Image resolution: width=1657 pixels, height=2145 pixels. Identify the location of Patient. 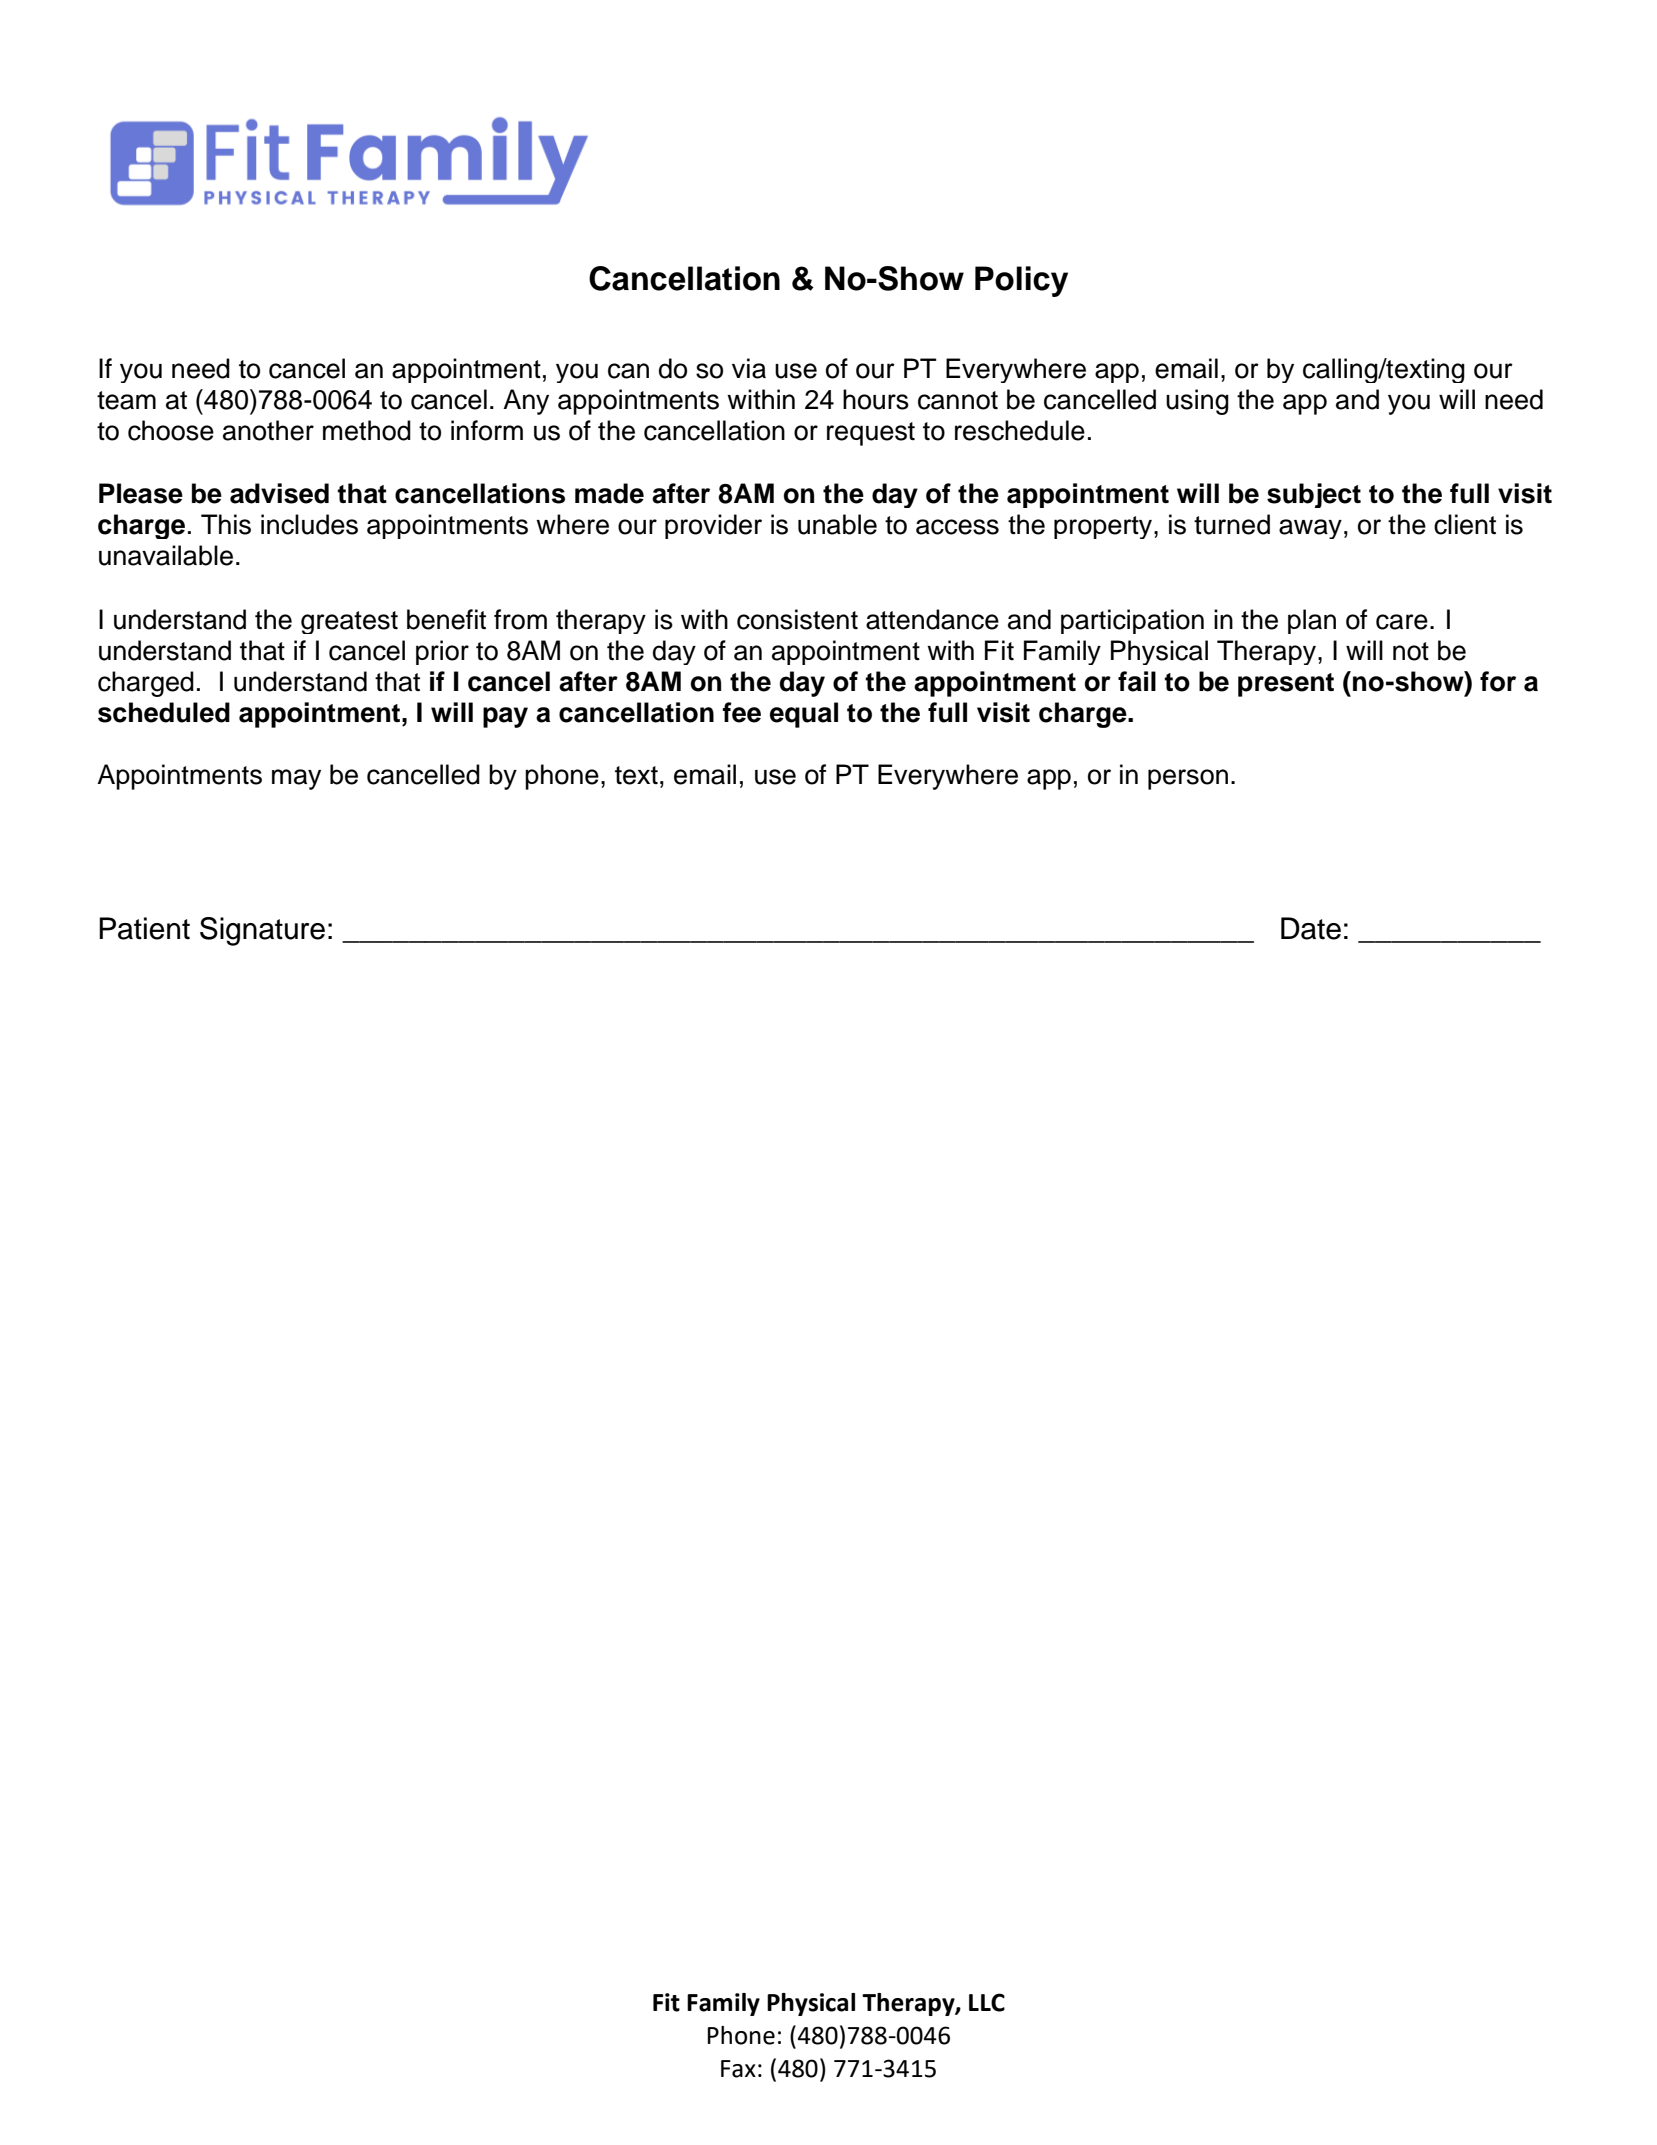
(144, 928).
